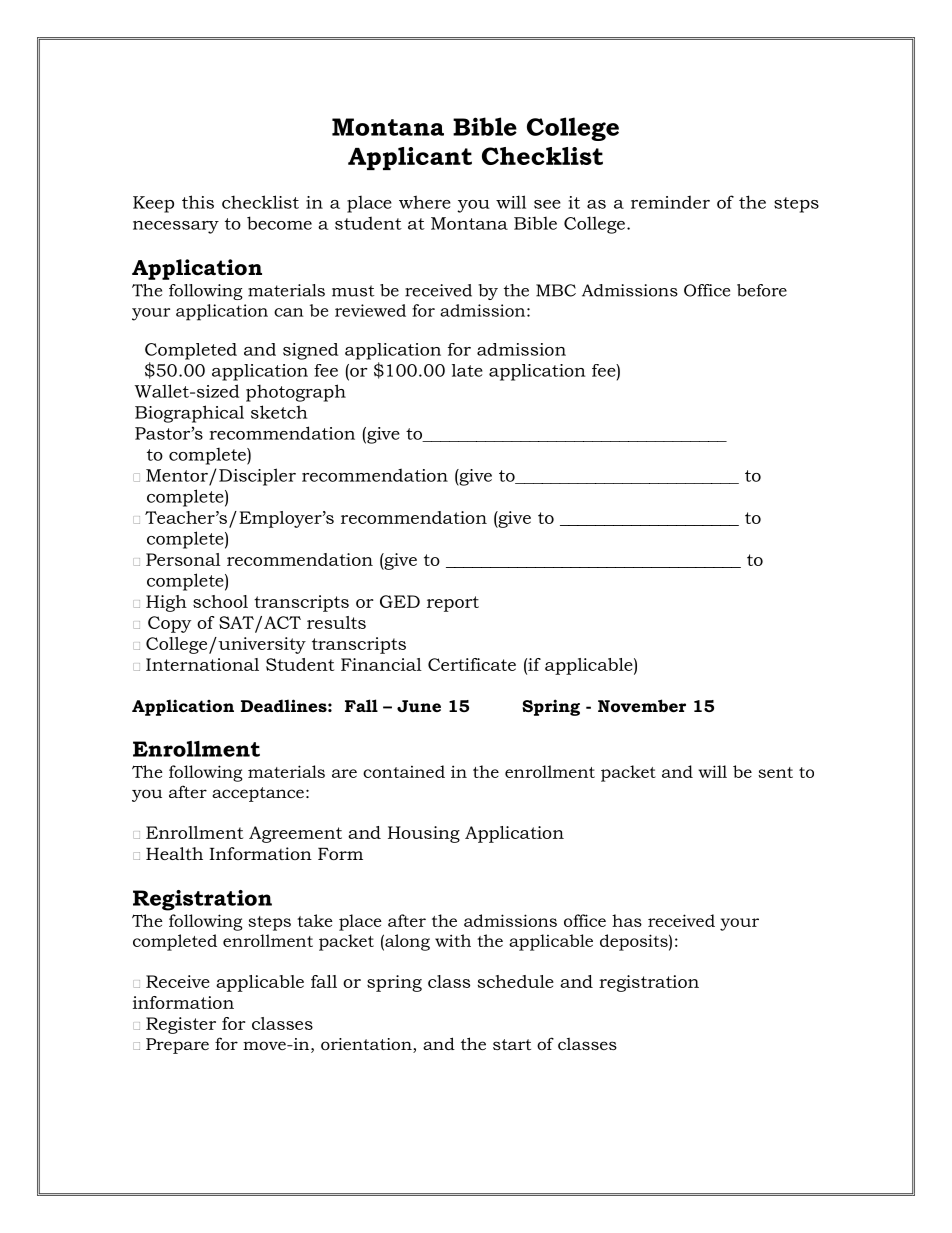  I want to click on report, so click(453, 604).
